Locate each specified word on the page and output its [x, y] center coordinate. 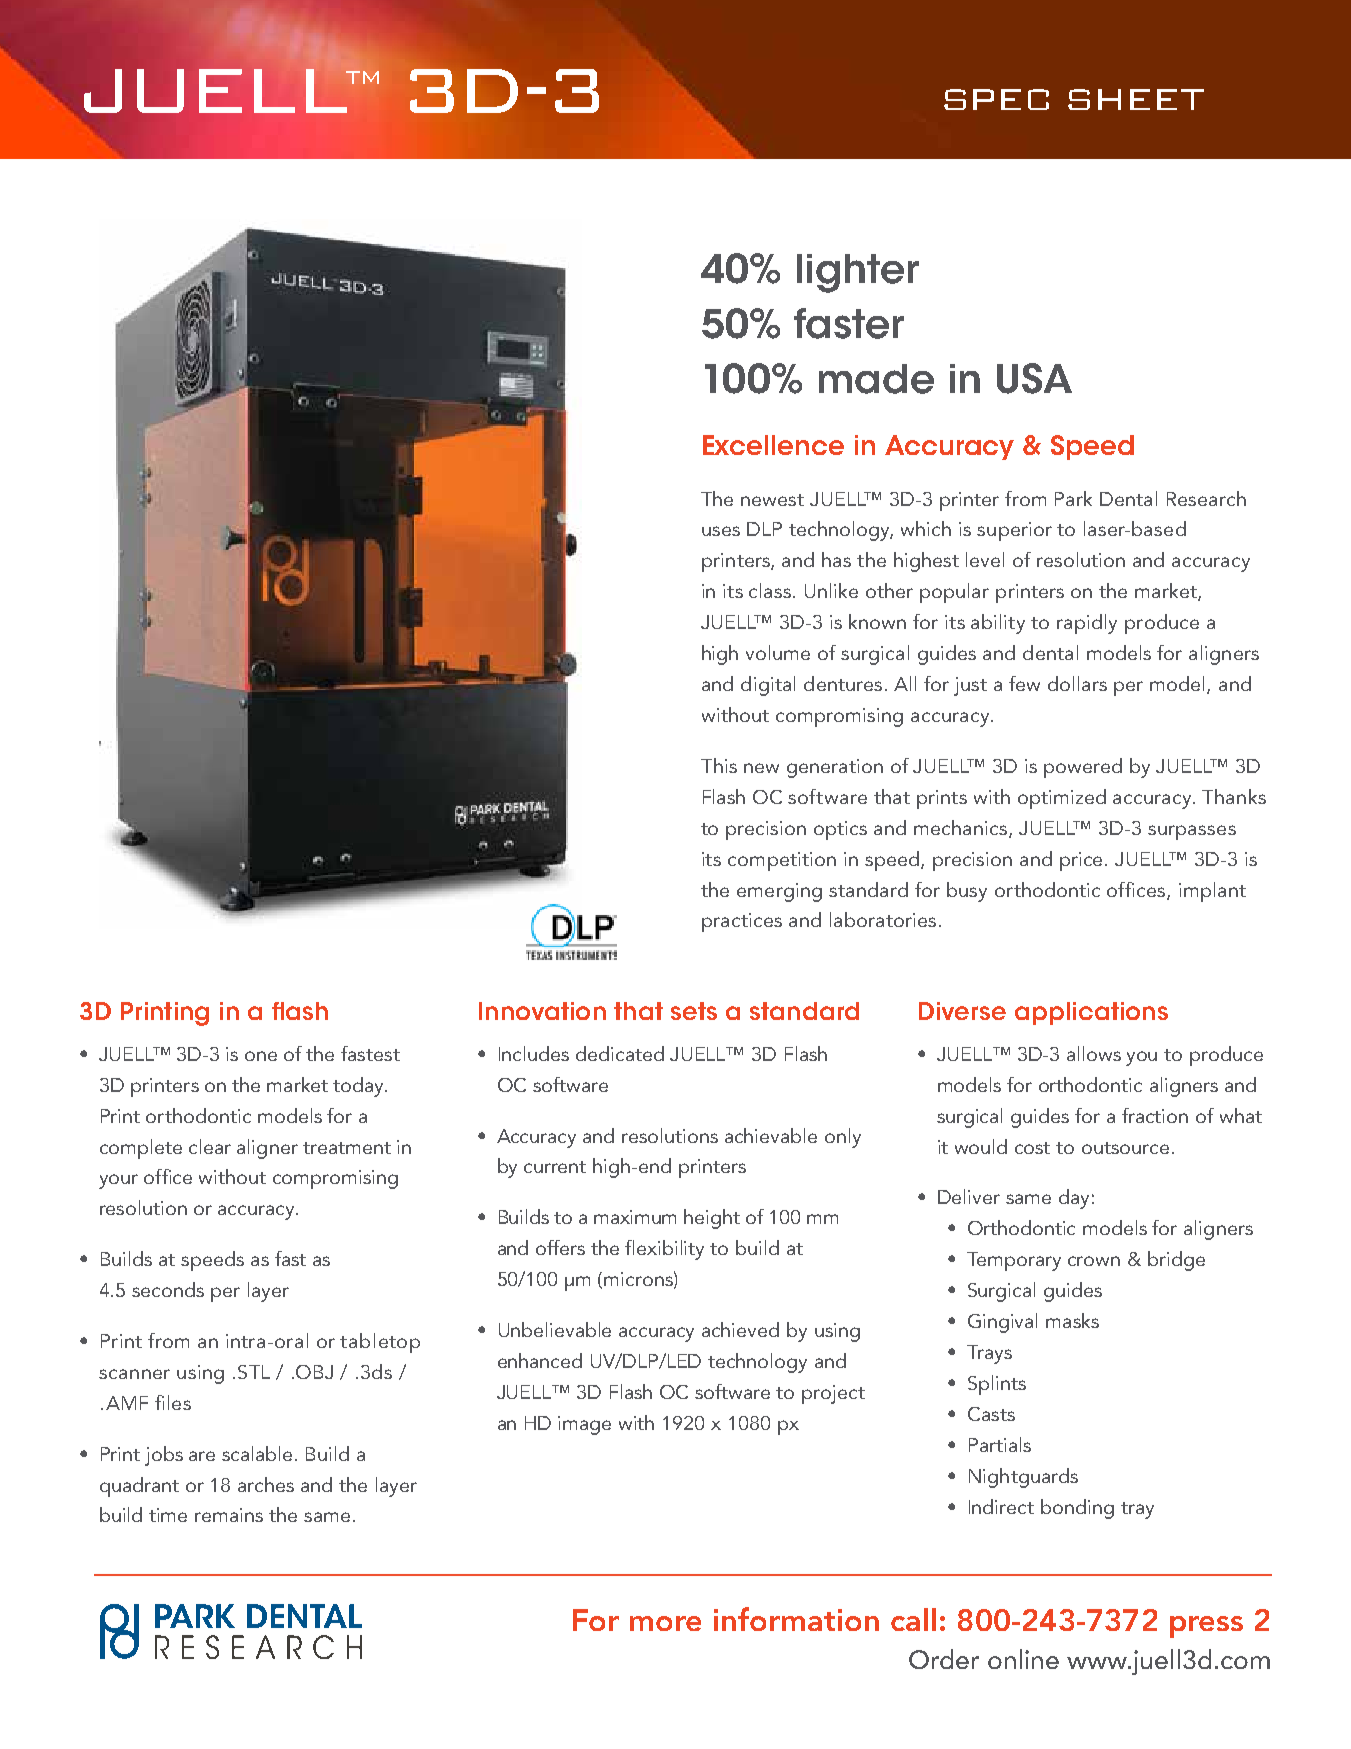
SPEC [996, 99]
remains [229, 1515]
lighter [858, 273]
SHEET [1136, 99]
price [1083, 861]
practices [742, 922]
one [261, 1056]
